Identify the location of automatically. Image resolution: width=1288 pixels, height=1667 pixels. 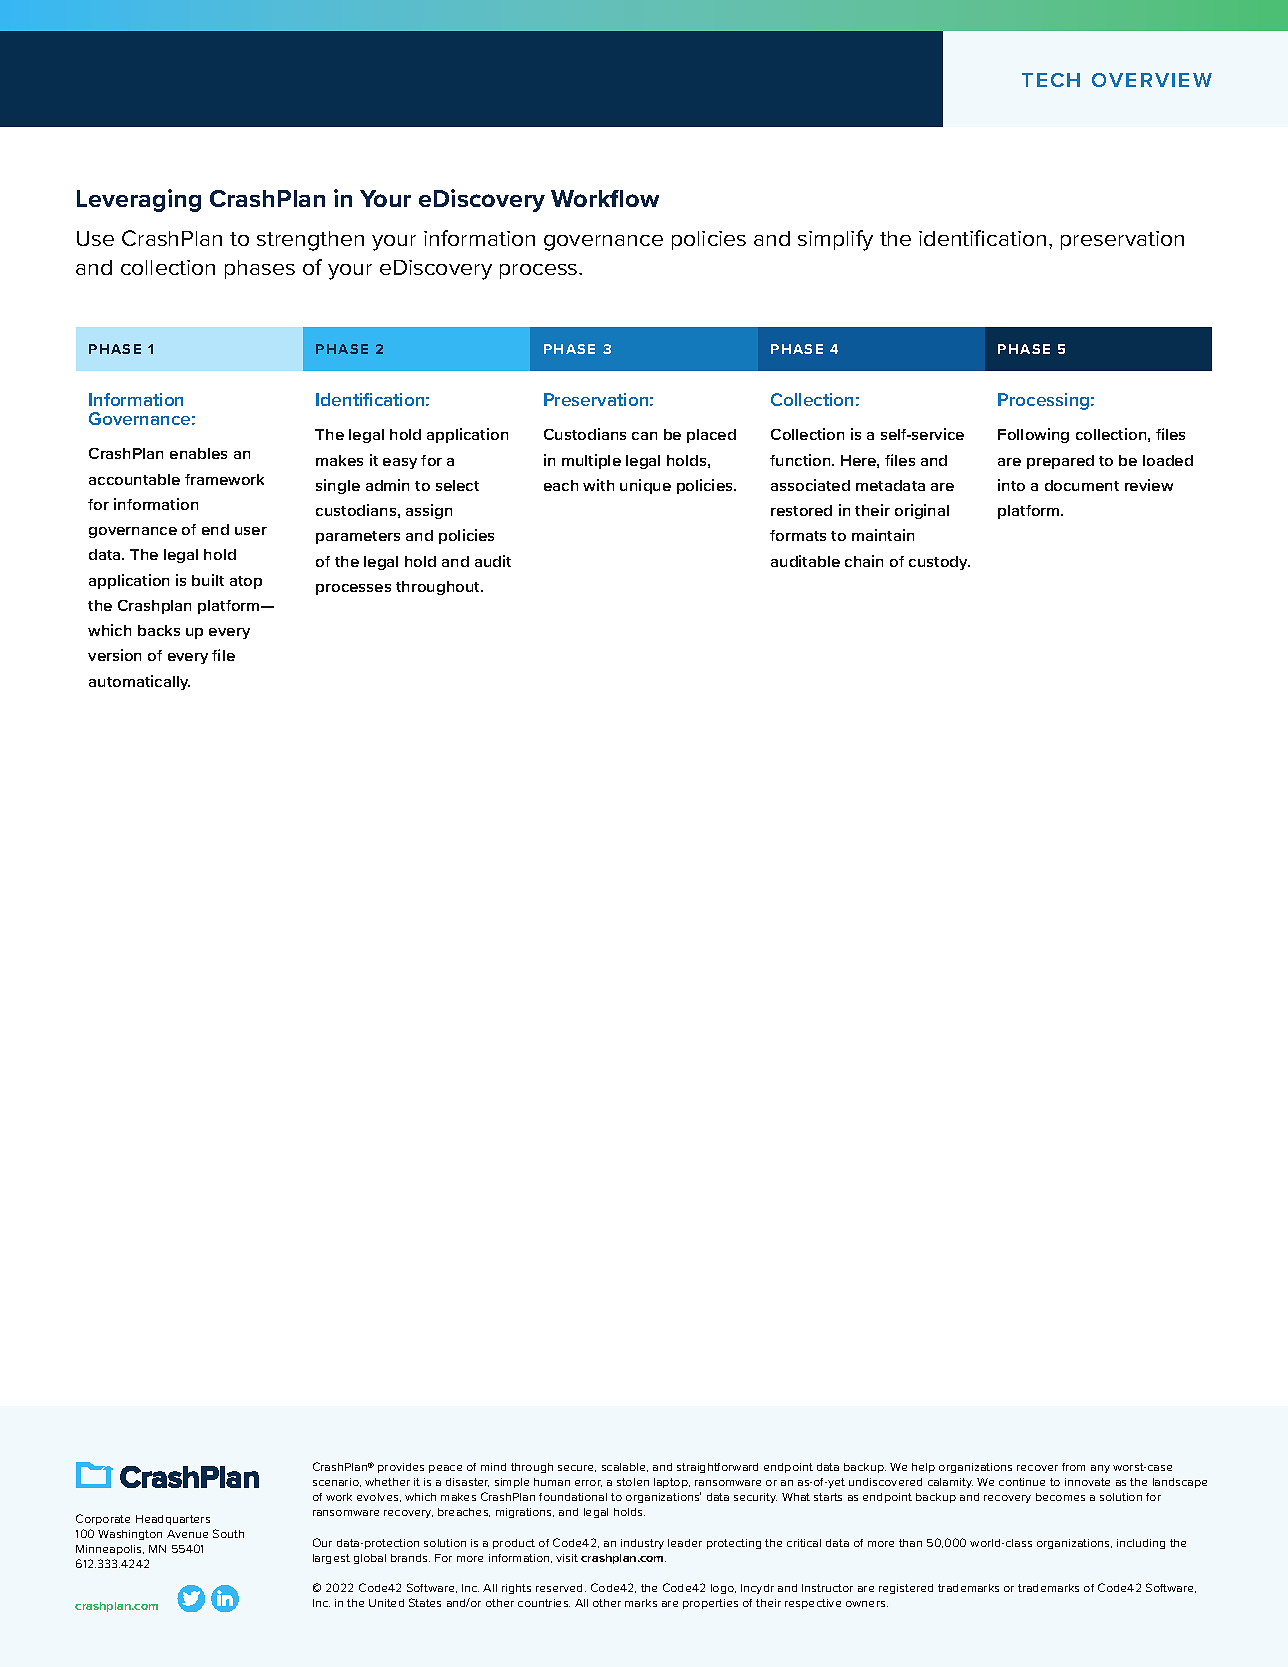
(139, 682).
